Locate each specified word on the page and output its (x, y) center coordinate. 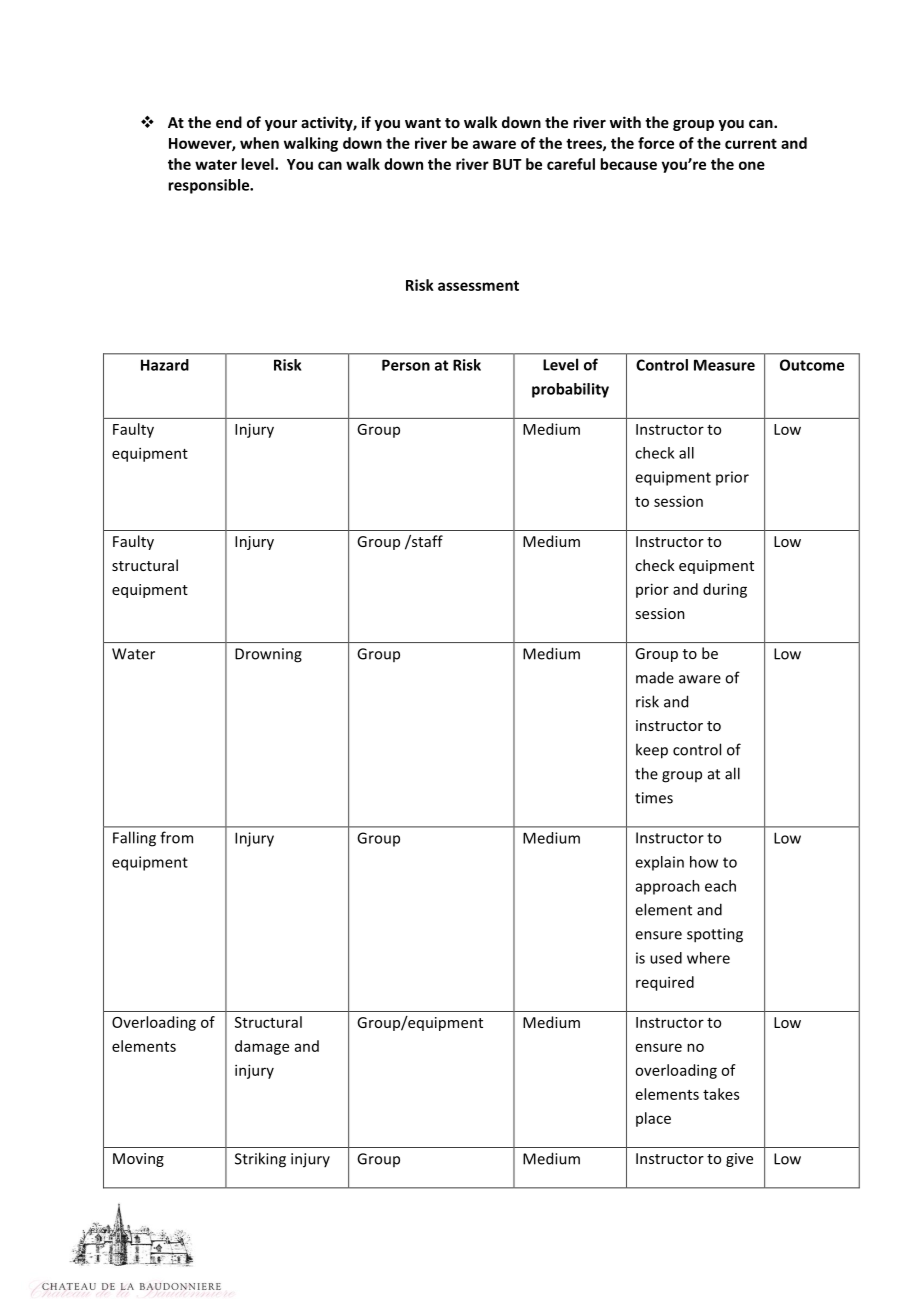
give (739, 1160)
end (229, 122)
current (751, 143)
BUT (507, 164)
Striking (260, 1160)
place (653, 1119)
